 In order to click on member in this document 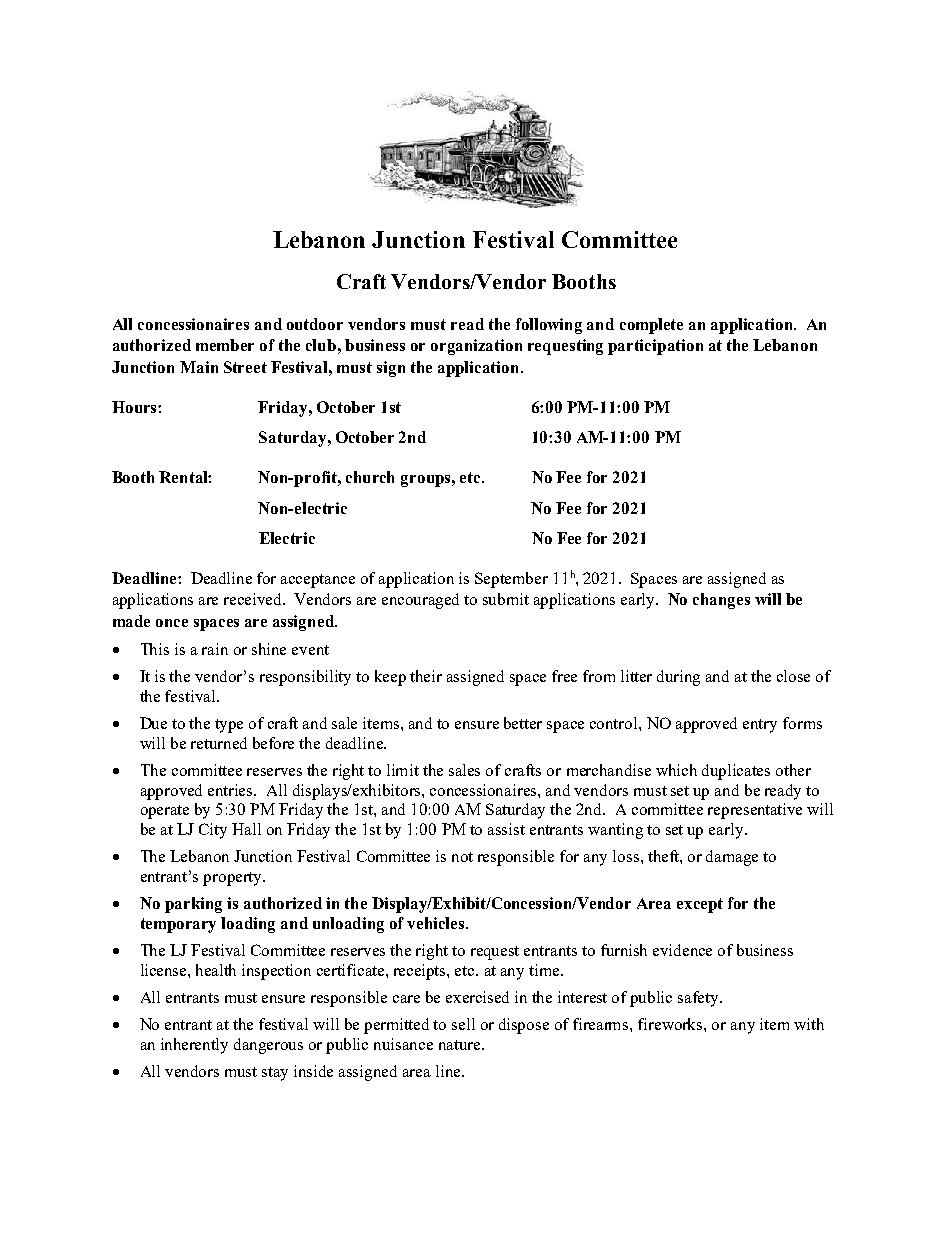, I will do `click(225, 345)`.
